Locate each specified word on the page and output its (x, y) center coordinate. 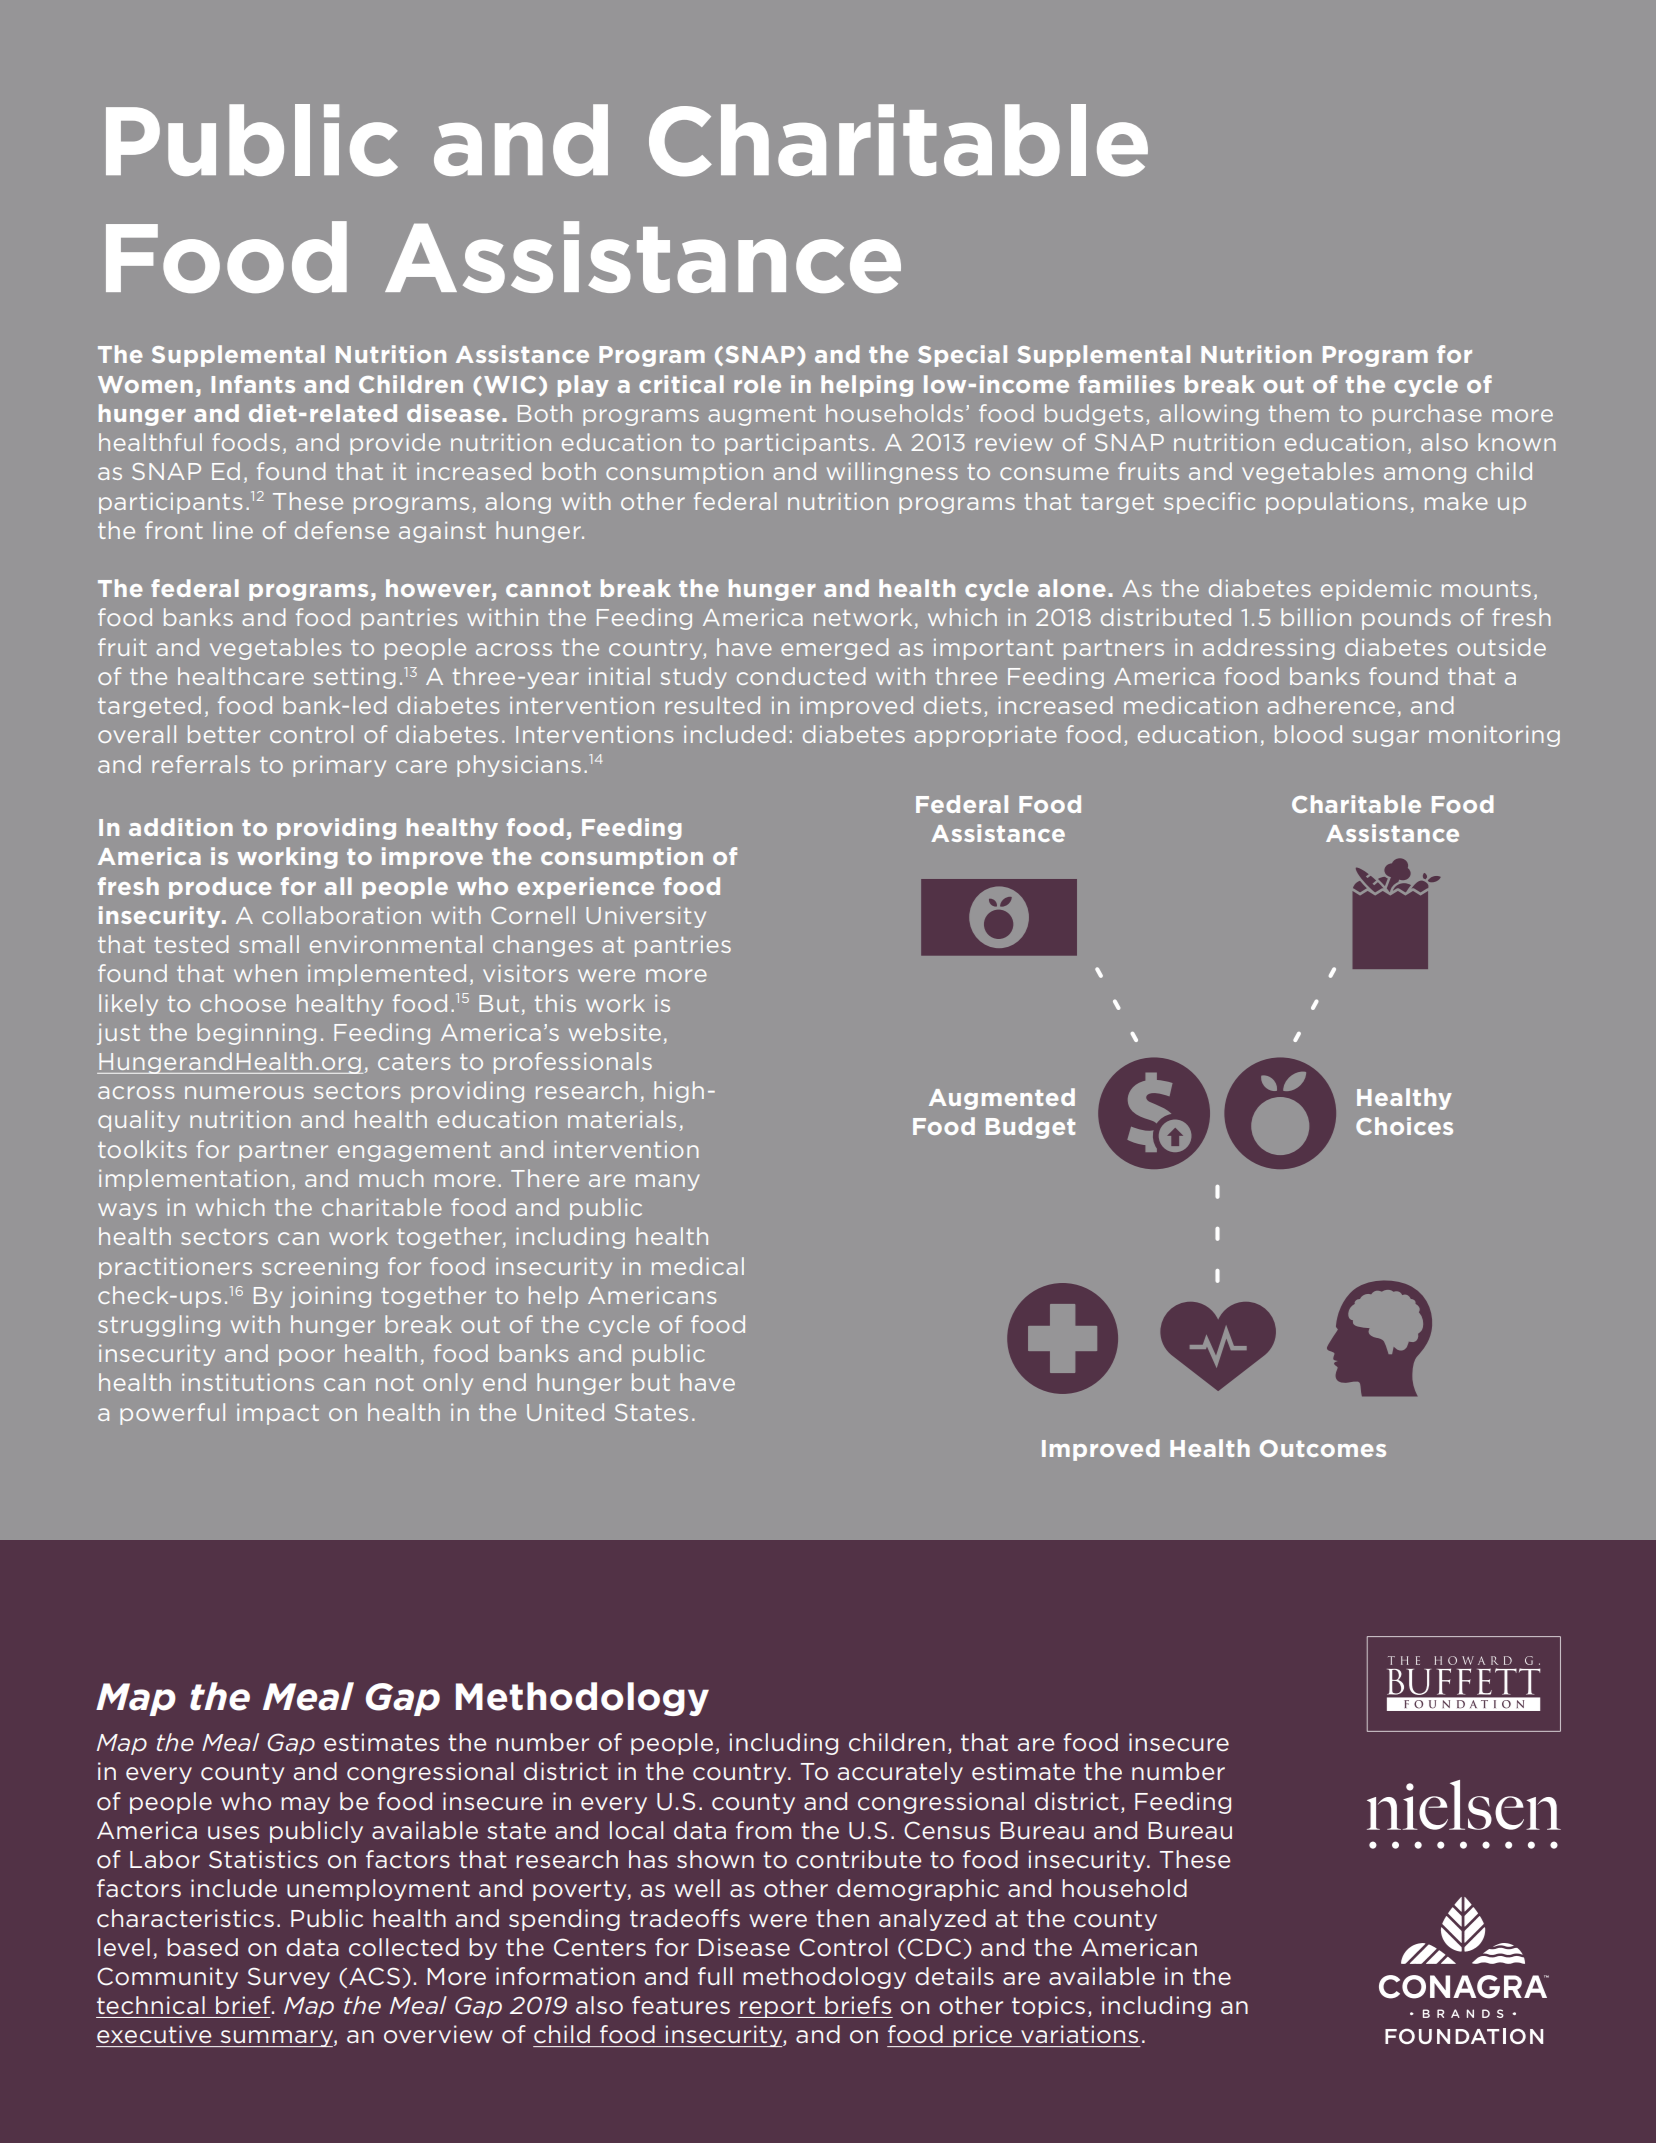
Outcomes (1323, 1448)
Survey (289, 1978)
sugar (1386, 738)
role (757, 384)
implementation (193, 1180)
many (667, 1182)
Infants (253, 384)
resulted (712, 705)
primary (339, 766)
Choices (1404, 1126)
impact (278, 1414)
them (1299, 413)
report (777, 2007)
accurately (900, 1773)
